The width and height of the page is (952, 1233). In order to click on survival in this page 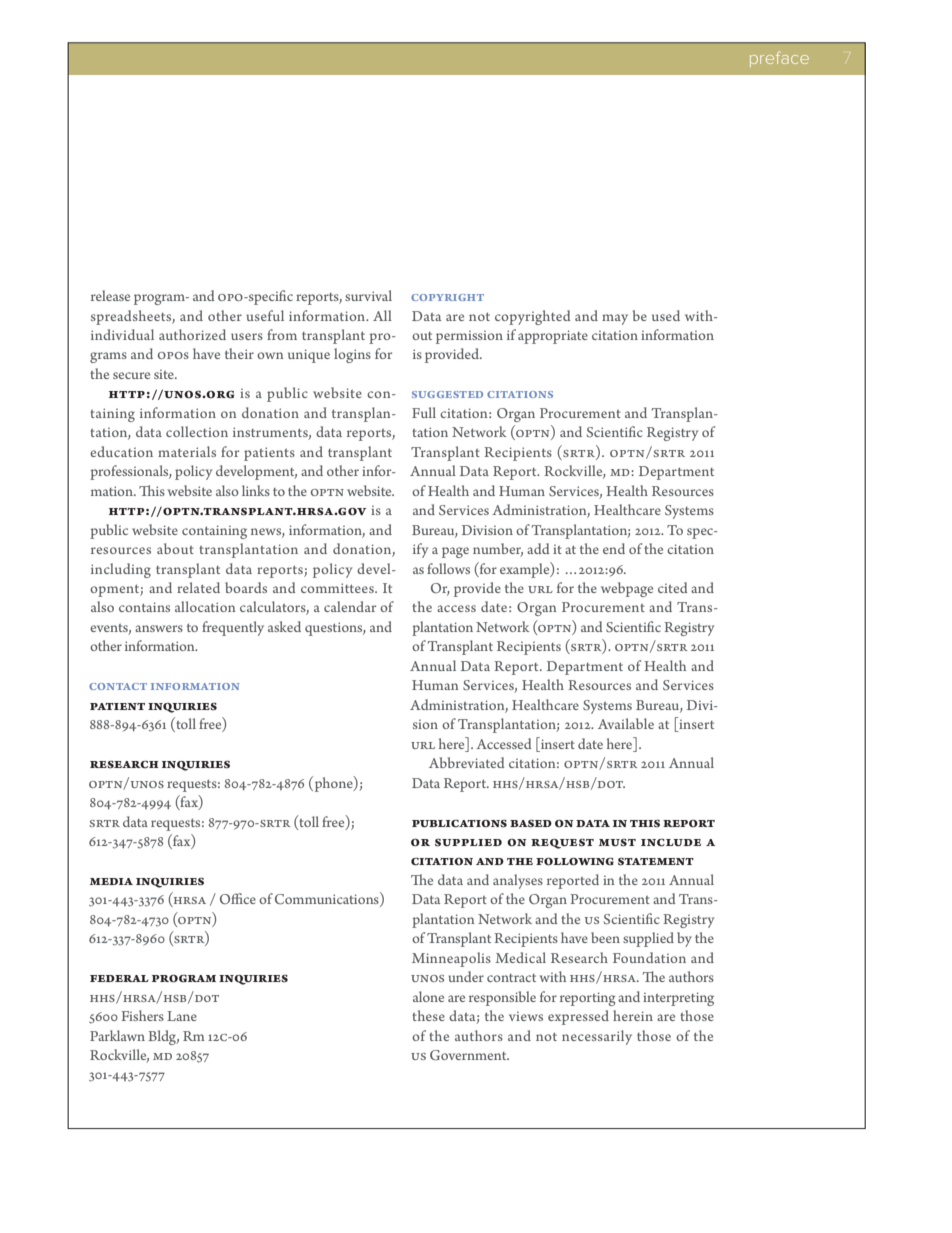, I will do `click(368, 295)`.
